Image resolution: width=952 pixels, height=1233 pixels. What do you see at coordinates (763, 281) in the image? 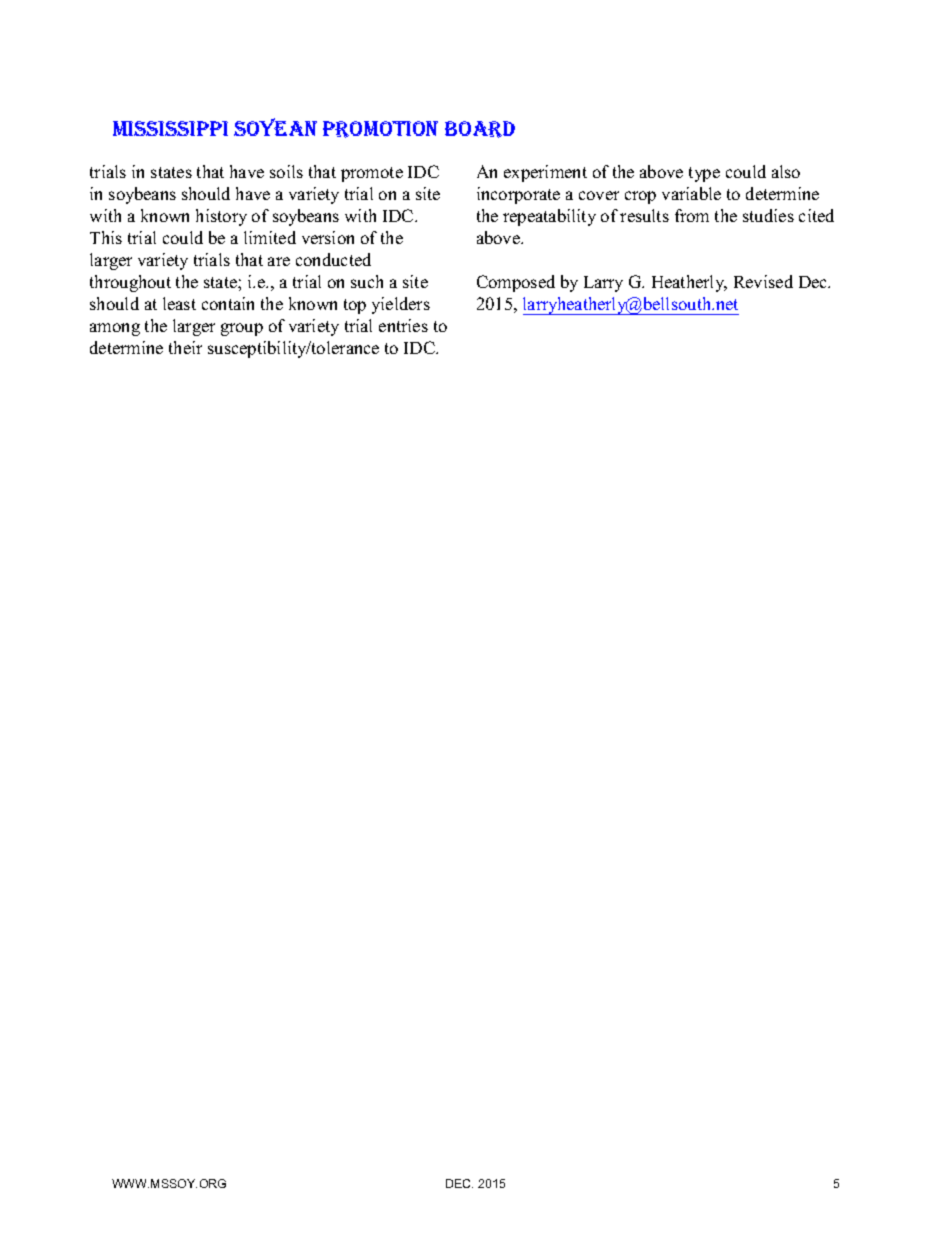
I see `Revised` at bounding box center [763, 281].
